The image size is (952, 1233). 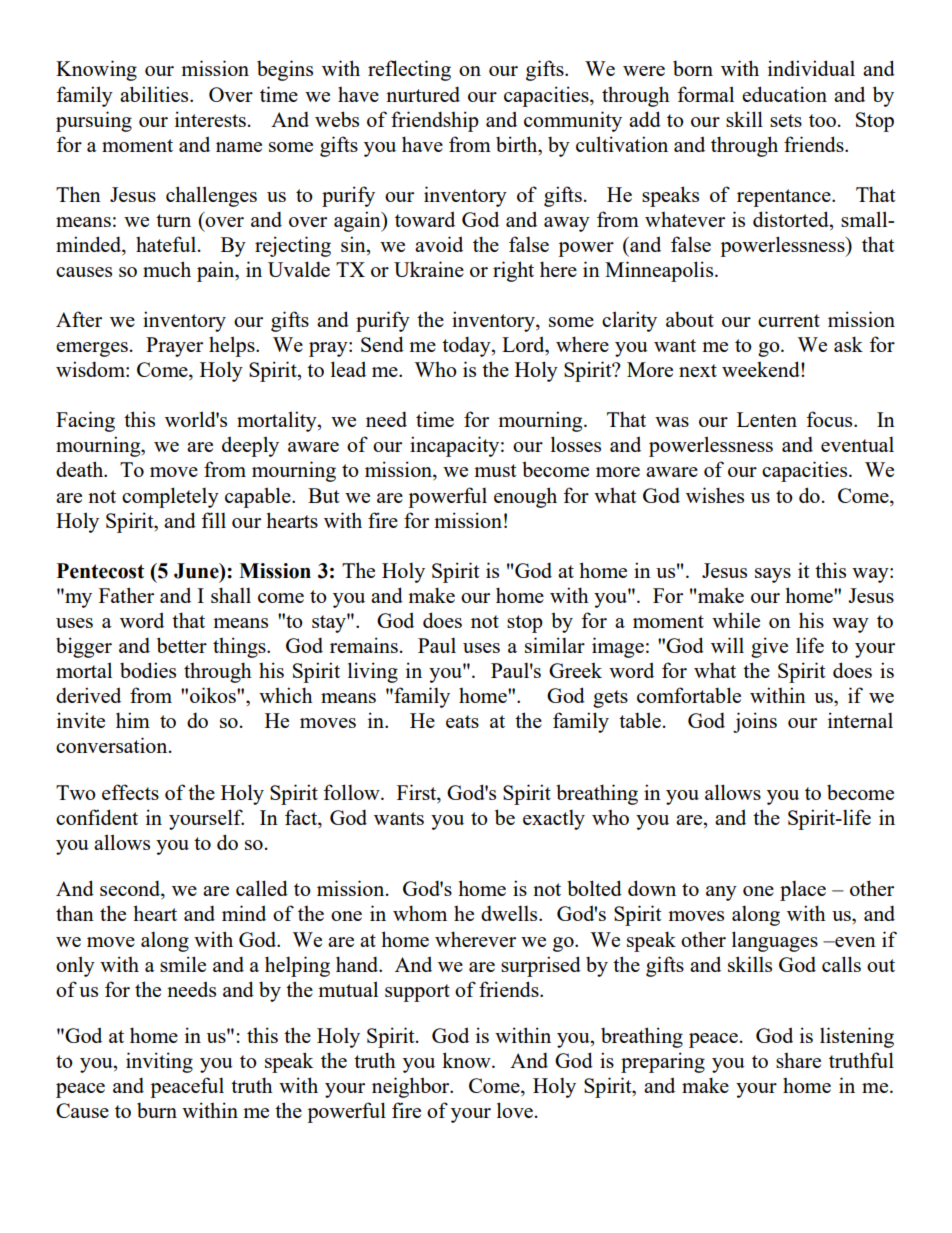 I want to click on inviting, so click(x=159, y=1062).
